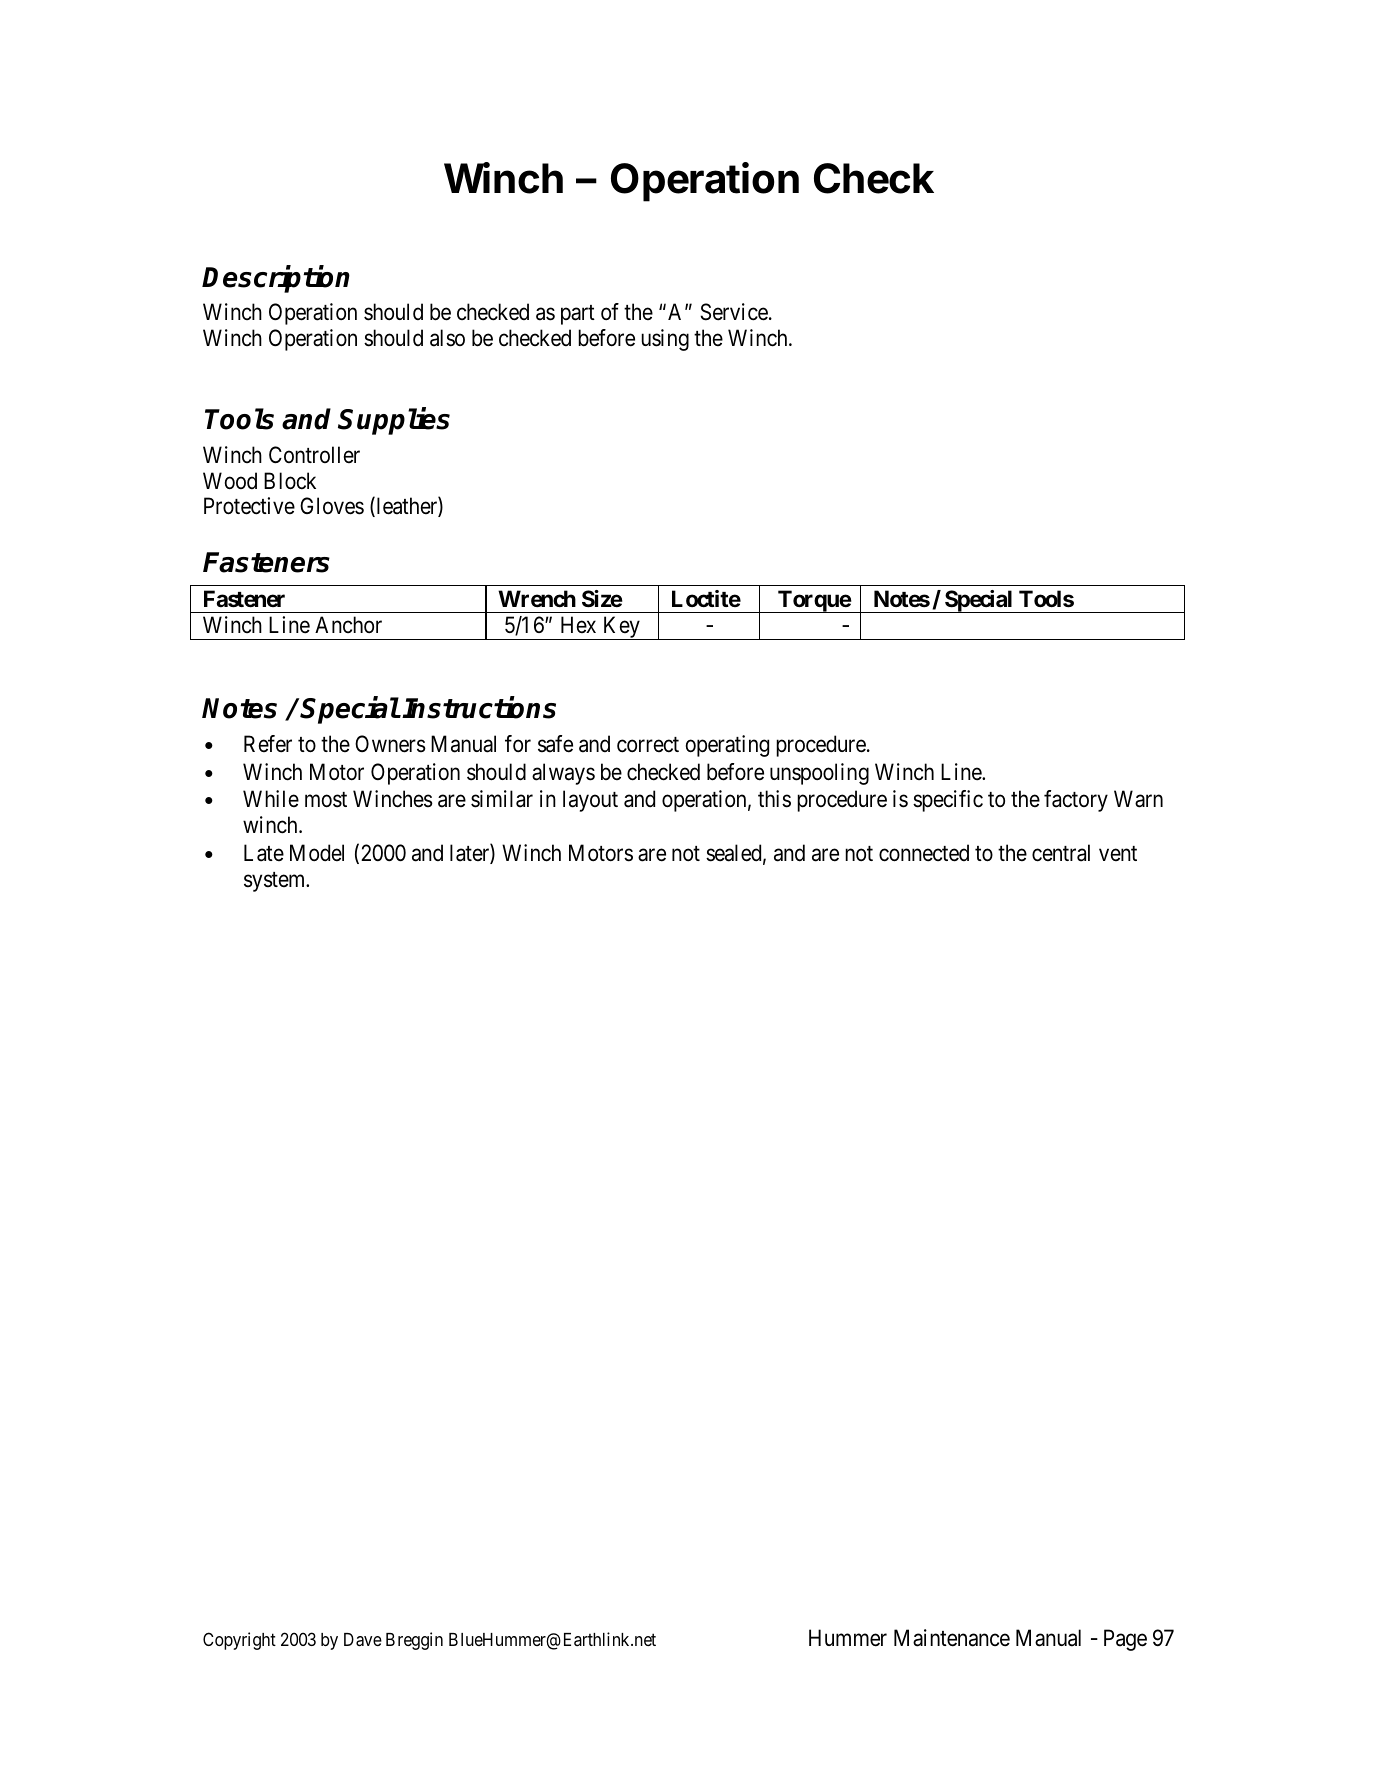  Describe the element at coordinates (363, 1640) in the screenshot. I see `Dave` at that location.
